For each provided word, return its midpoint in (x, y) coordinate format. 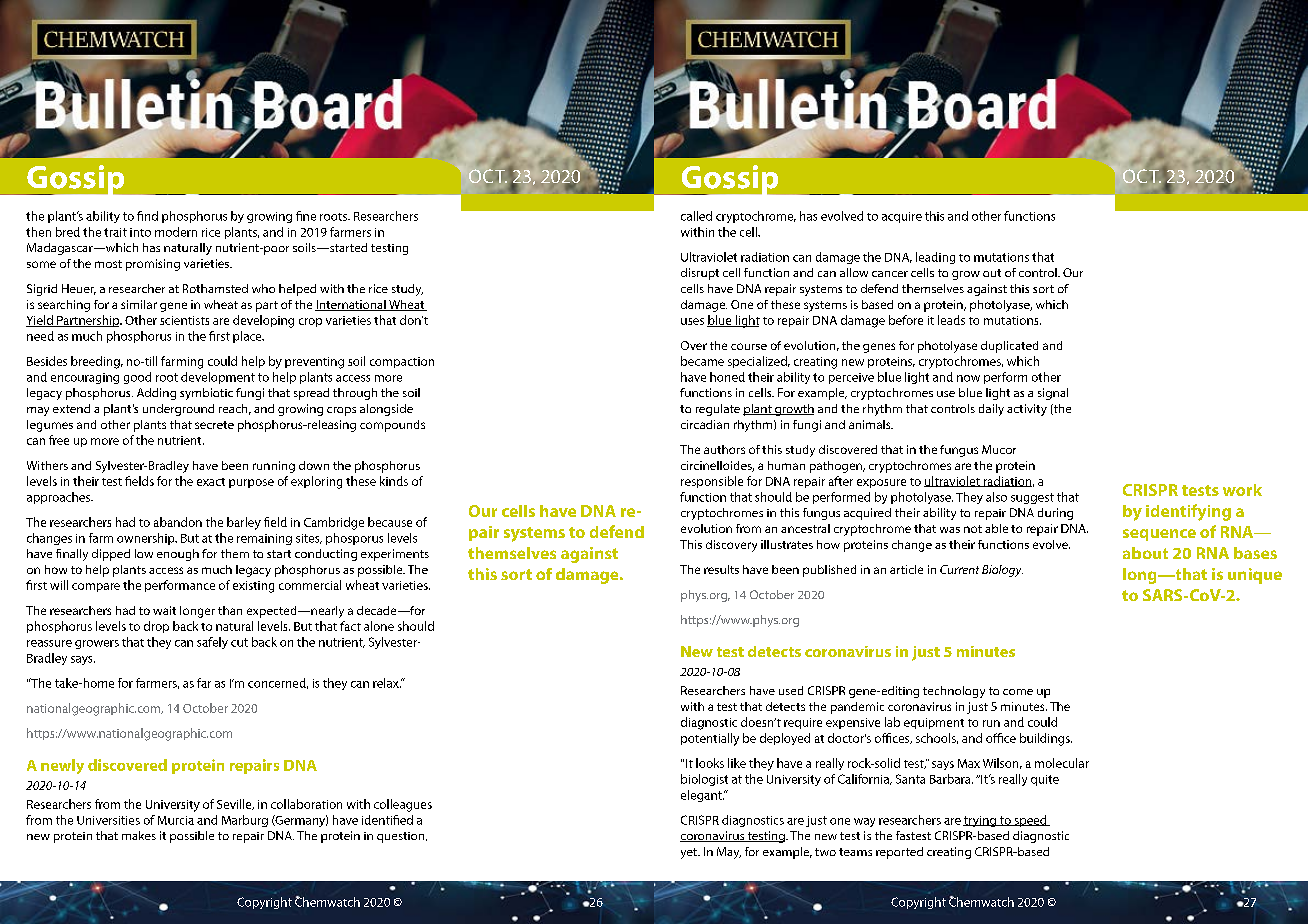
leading (935, 258)
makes (139, 835)
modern (176, 232)
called (696, 216)
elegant (702, 796)
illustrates (787, 544)
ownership (147, 539)
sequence (1159, 535)
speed (1030, 821)
